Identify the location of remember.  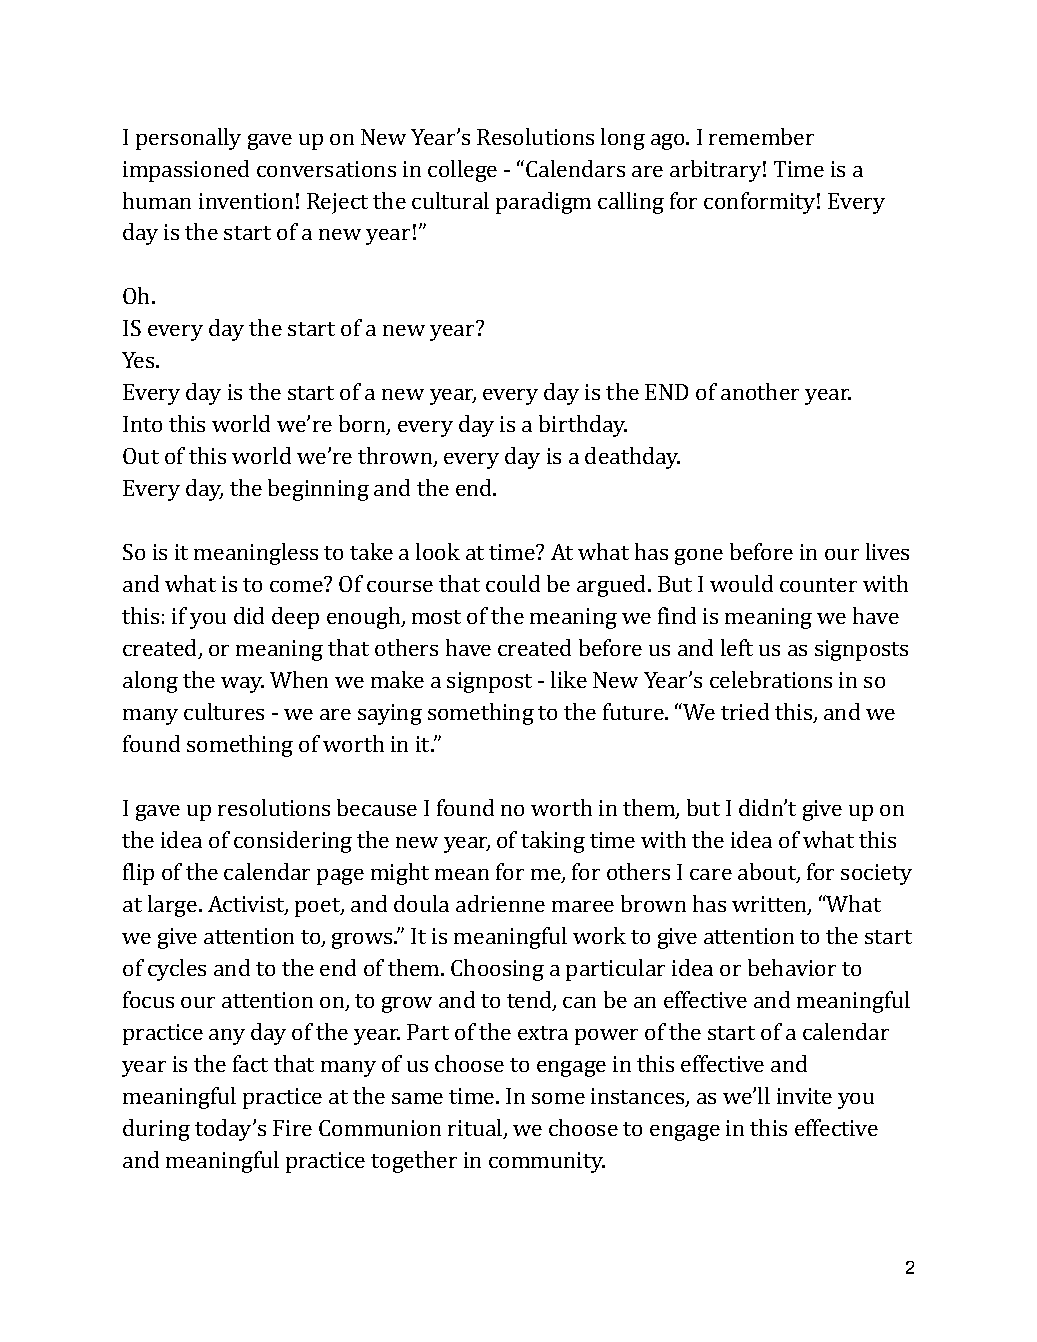
(761, 136).
